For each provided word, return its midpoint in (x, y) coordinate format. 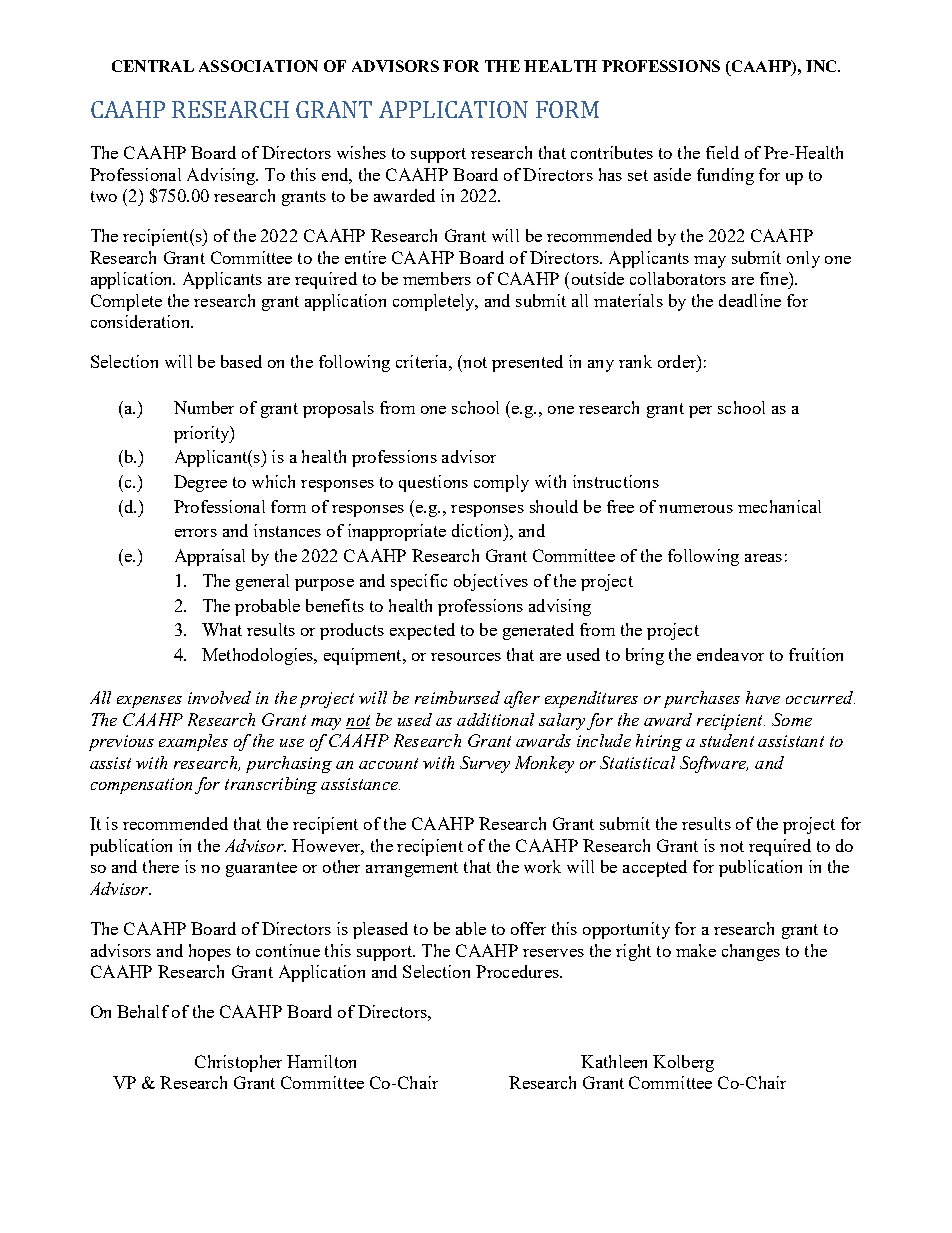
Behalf (143, 1011)
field (722, 152)
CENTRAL (153, 66)
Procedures (518, 971)
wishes (361, 152)
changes (751, 952)
